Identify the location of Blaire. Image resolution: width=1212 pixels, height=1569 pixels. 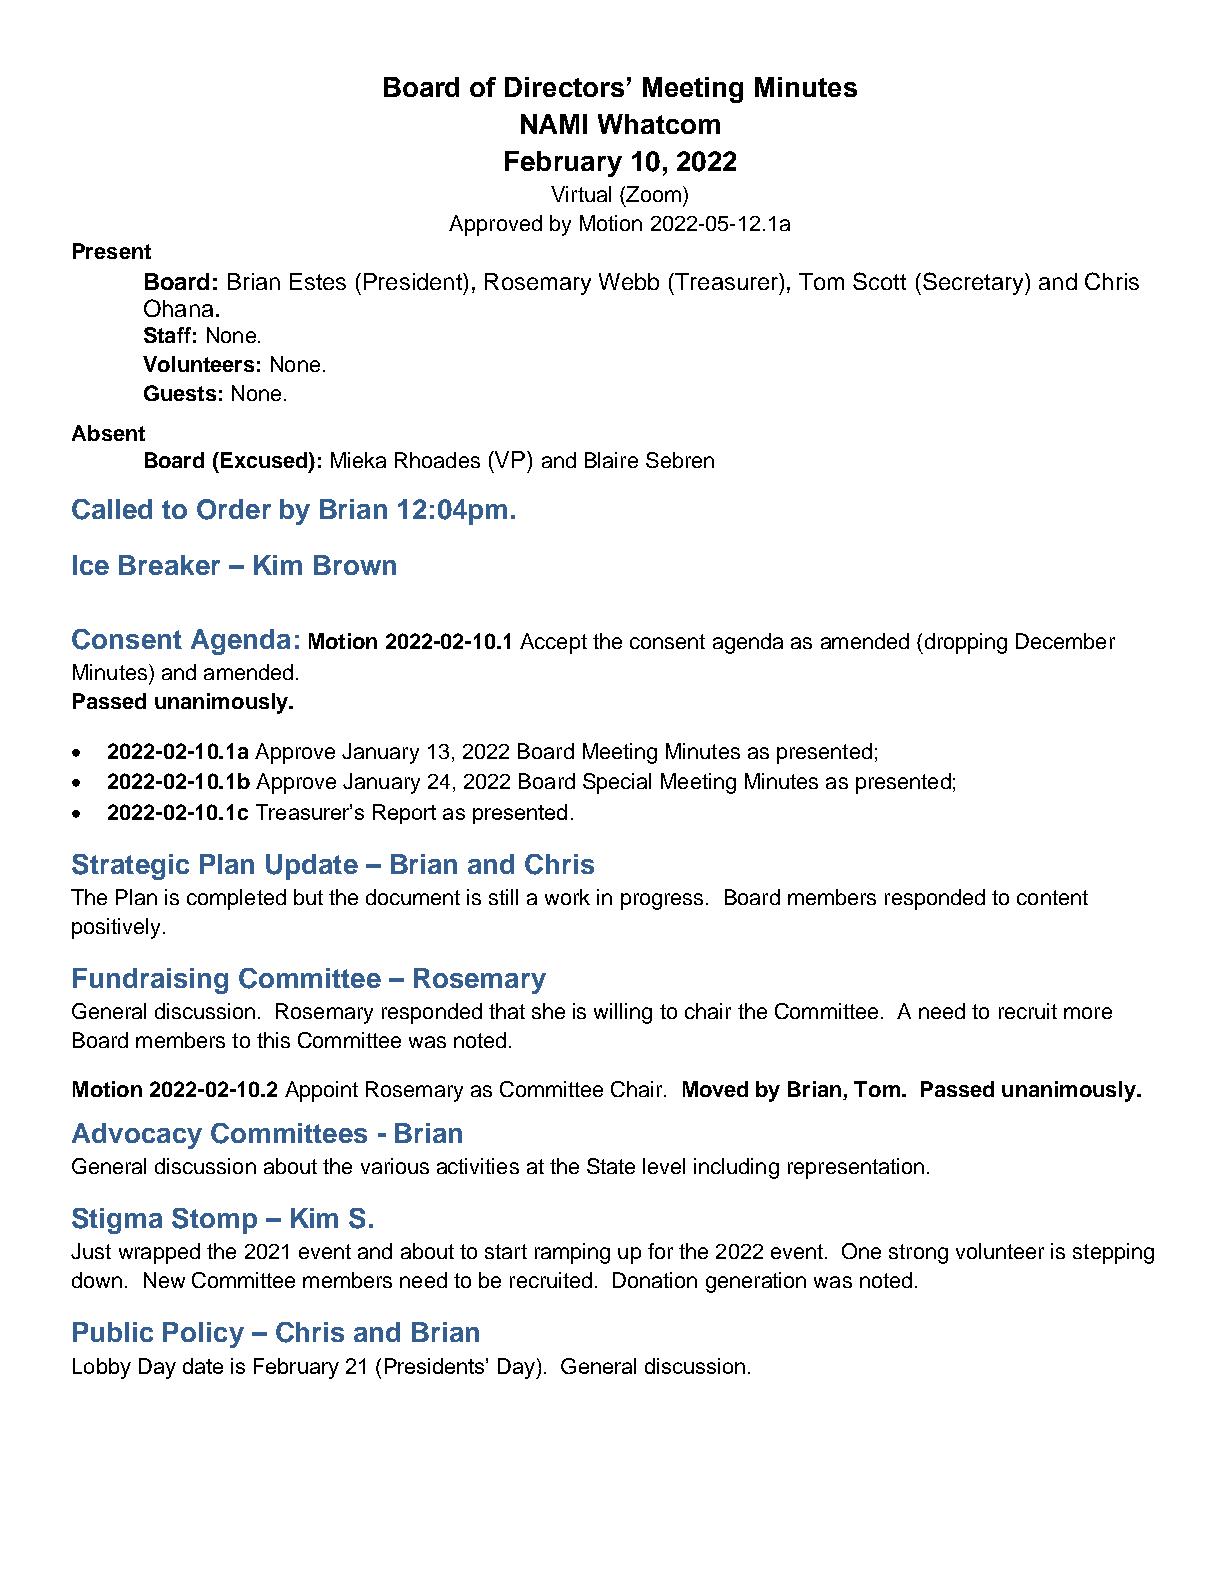
(611, 460).
